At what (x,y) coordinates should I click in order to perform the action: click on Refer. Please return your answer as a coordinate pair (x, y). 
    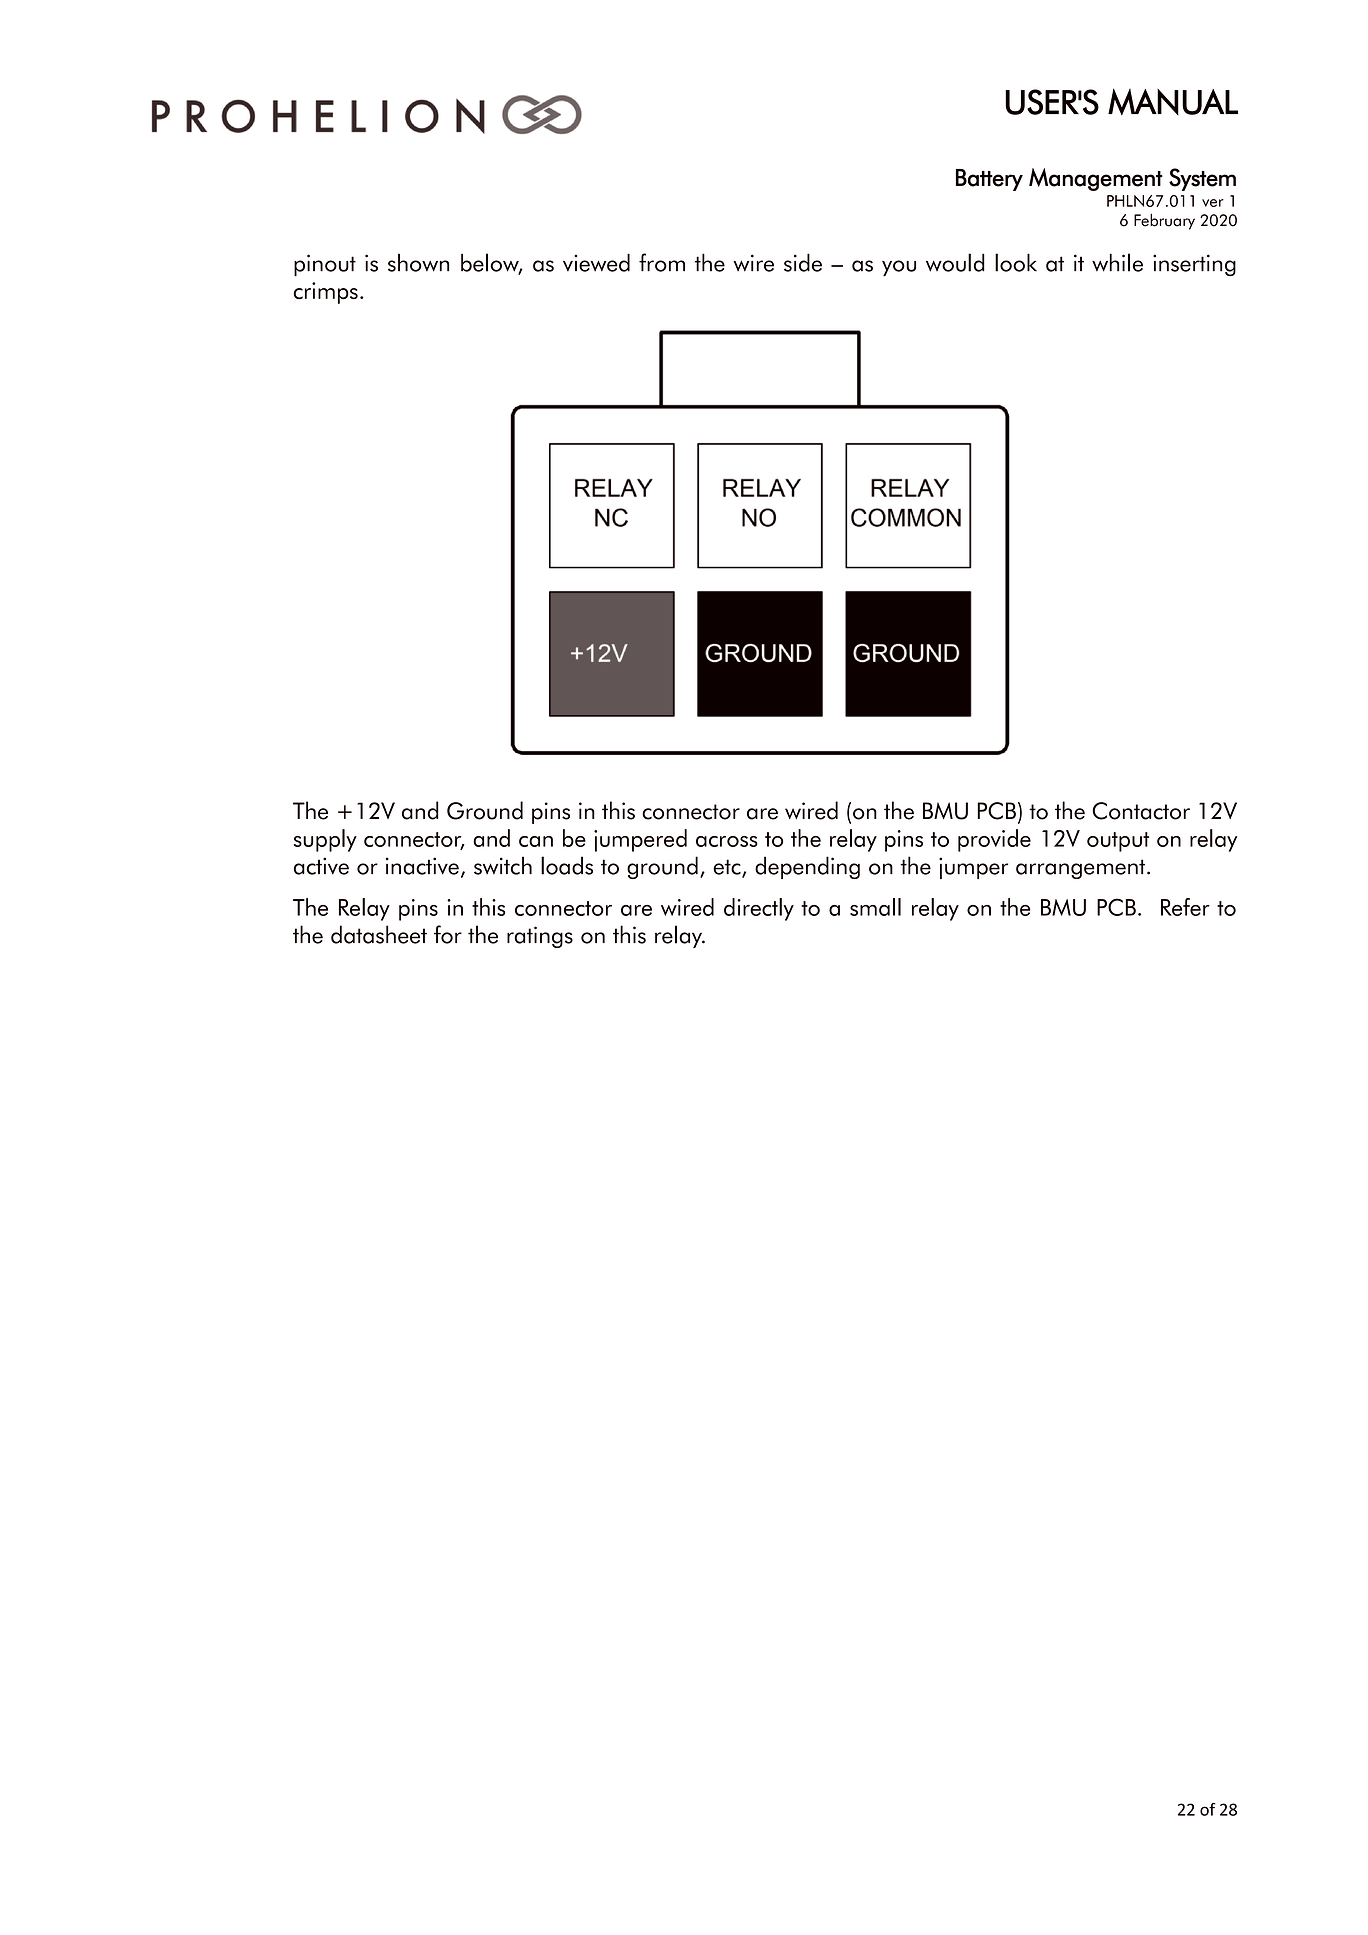
    Looking at the image, I should click on (1185, 907).
